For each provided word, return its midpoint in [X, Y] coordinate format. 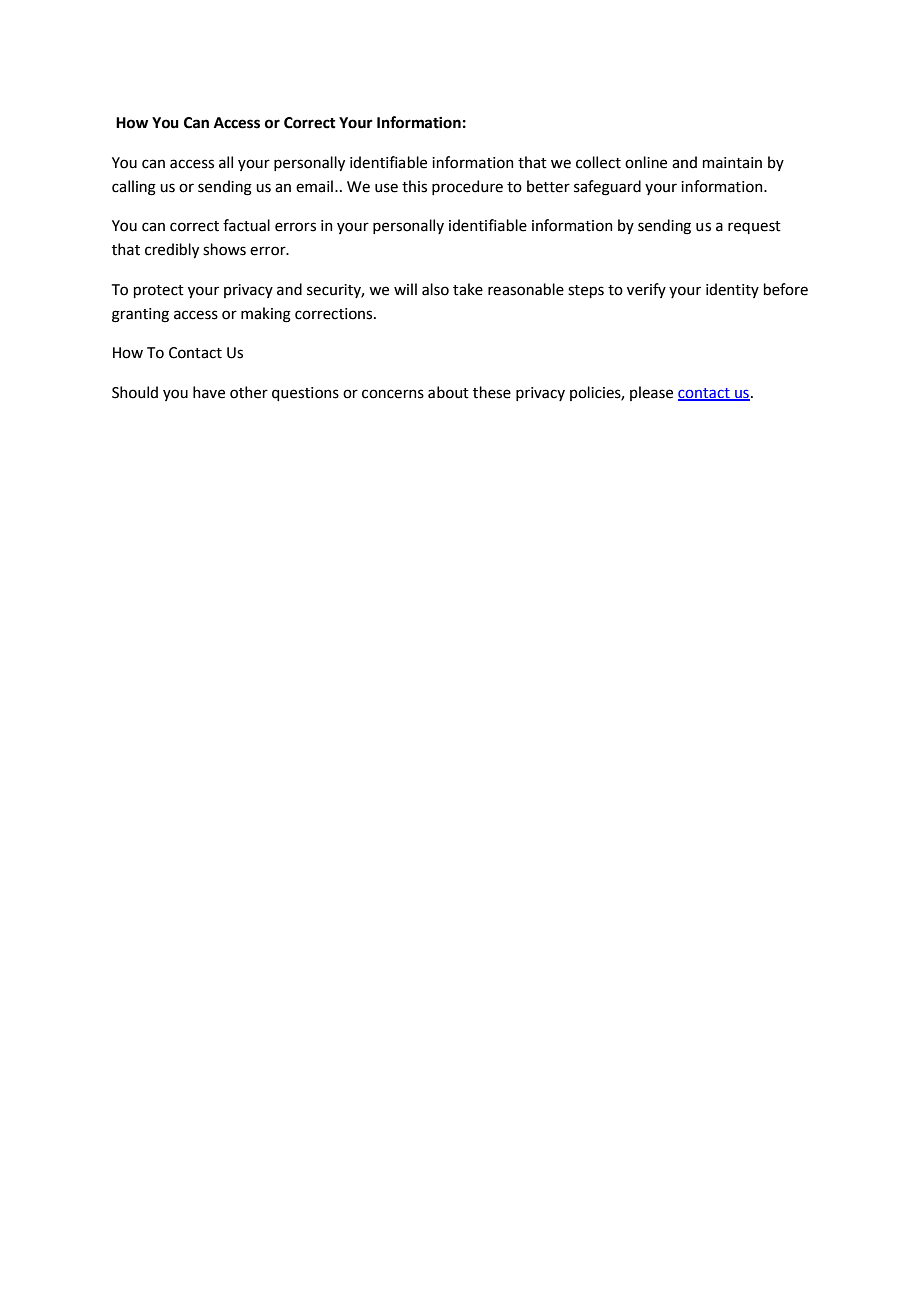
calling [134, 188]
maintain [732, 163]
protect [159, 291]
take [468, 289]
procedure [467, 187]
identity [732, 290]
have [209, 392]
